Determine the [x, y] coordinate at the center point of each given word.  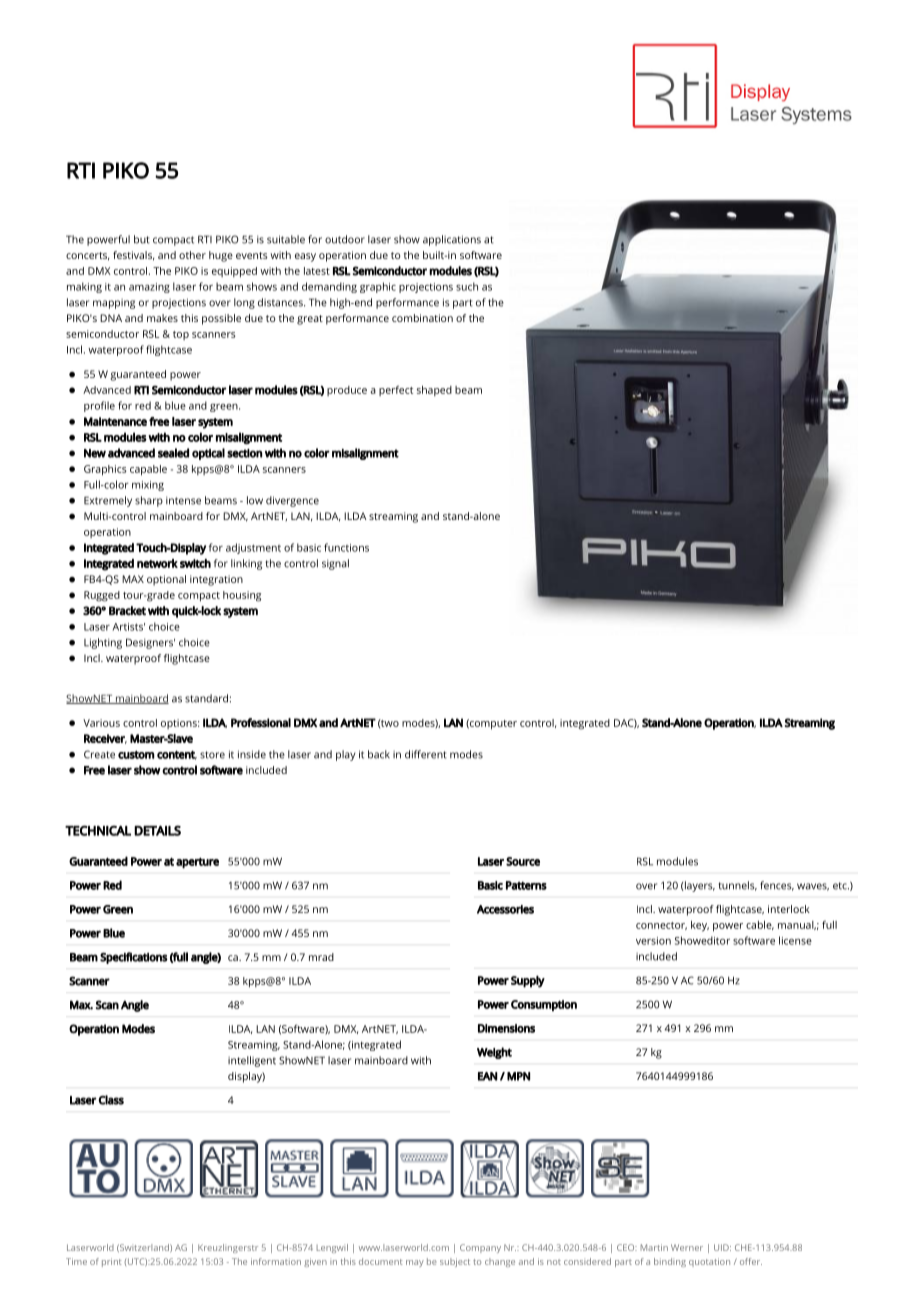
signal [335, 564]
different [426, 754]
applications [452, 240]
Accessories [505, 909]
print [111, 1262]
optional [166, 580]
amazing [149, 288]
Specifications [134, 958]
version [653, 941]
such [467, 286]
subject [455, 1262]
